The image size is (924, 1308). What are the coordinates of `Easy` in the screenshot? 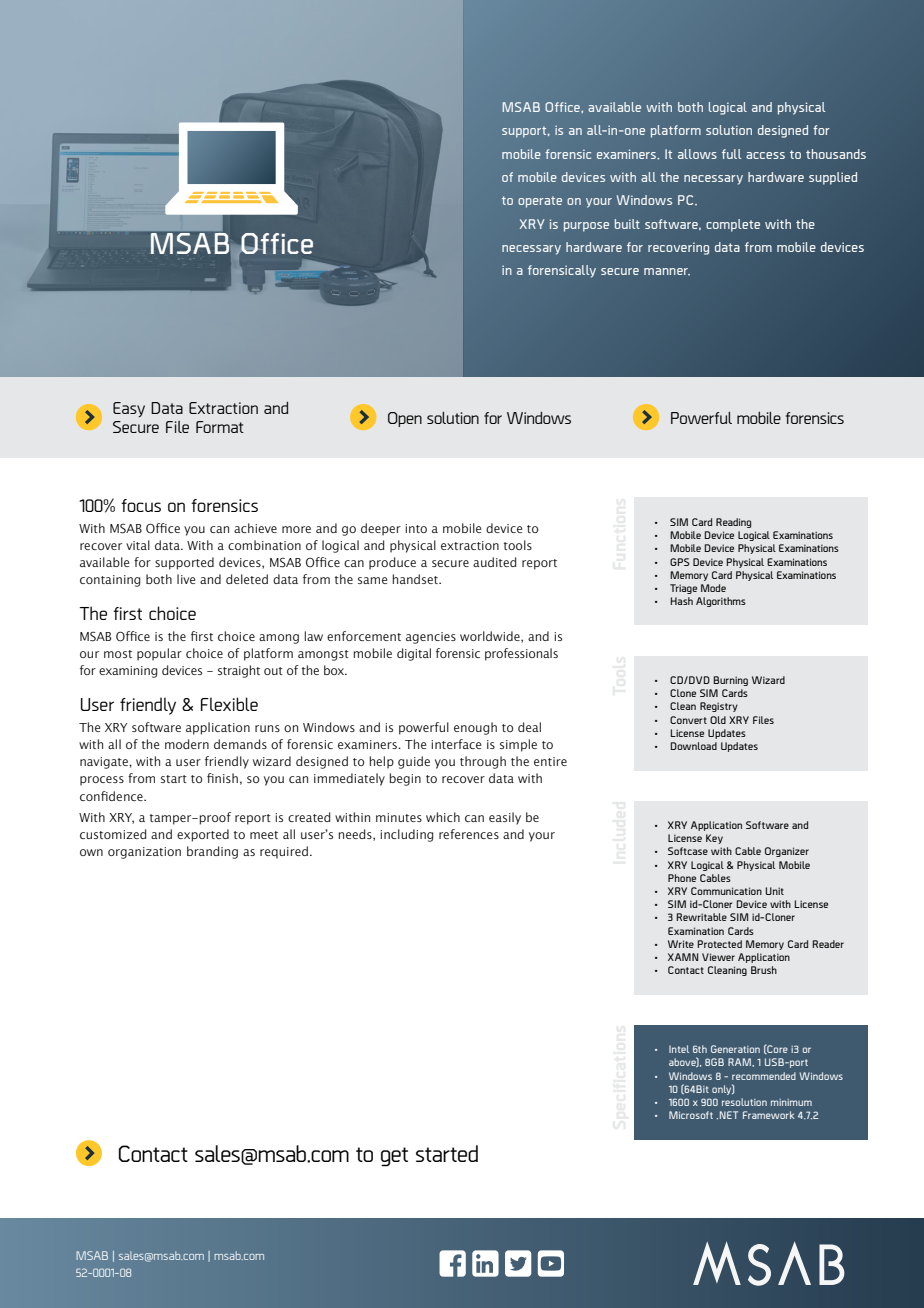 It's located at (129, 409).
